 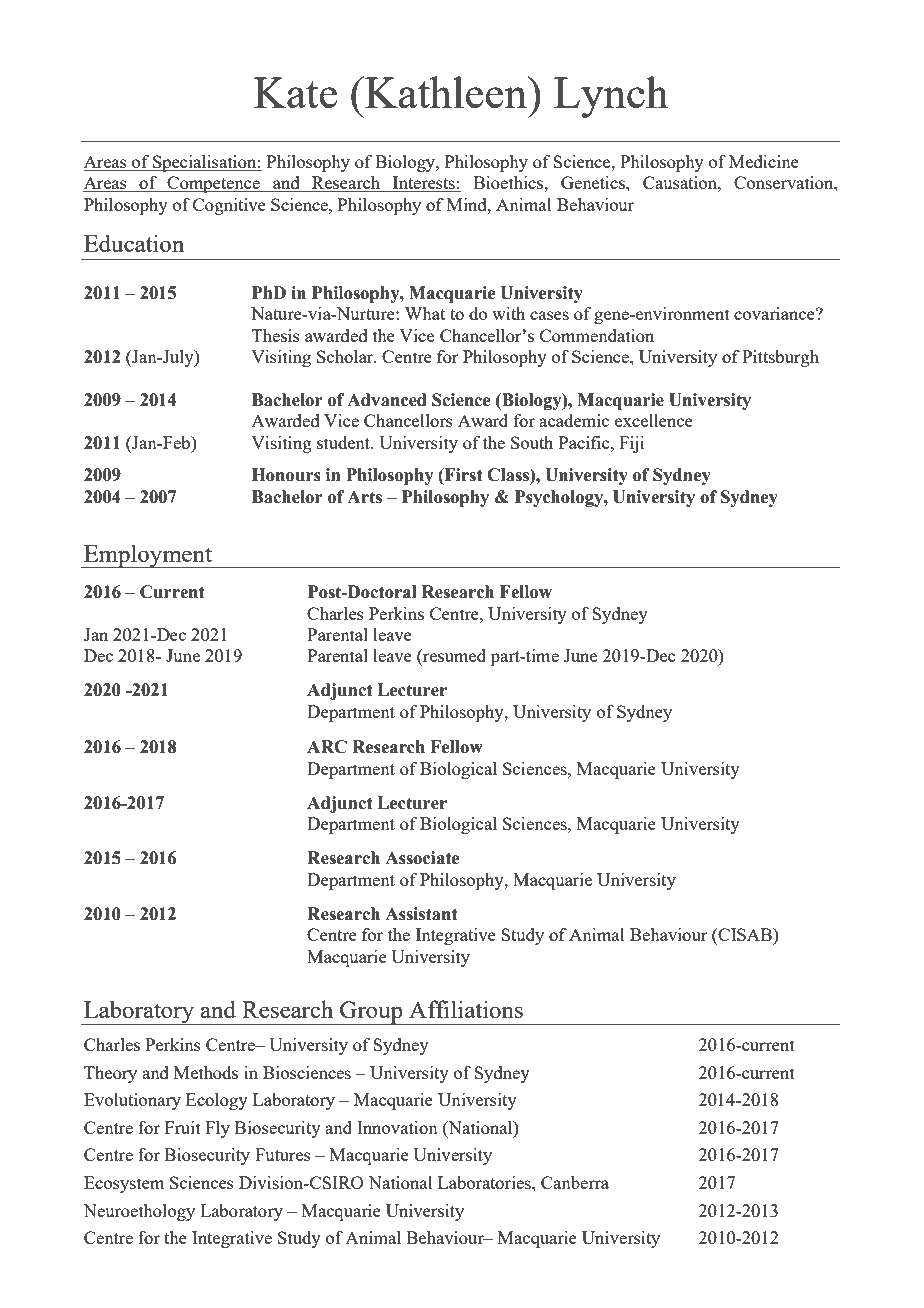 I want to click on resumed, so click(x=453, y=657).
